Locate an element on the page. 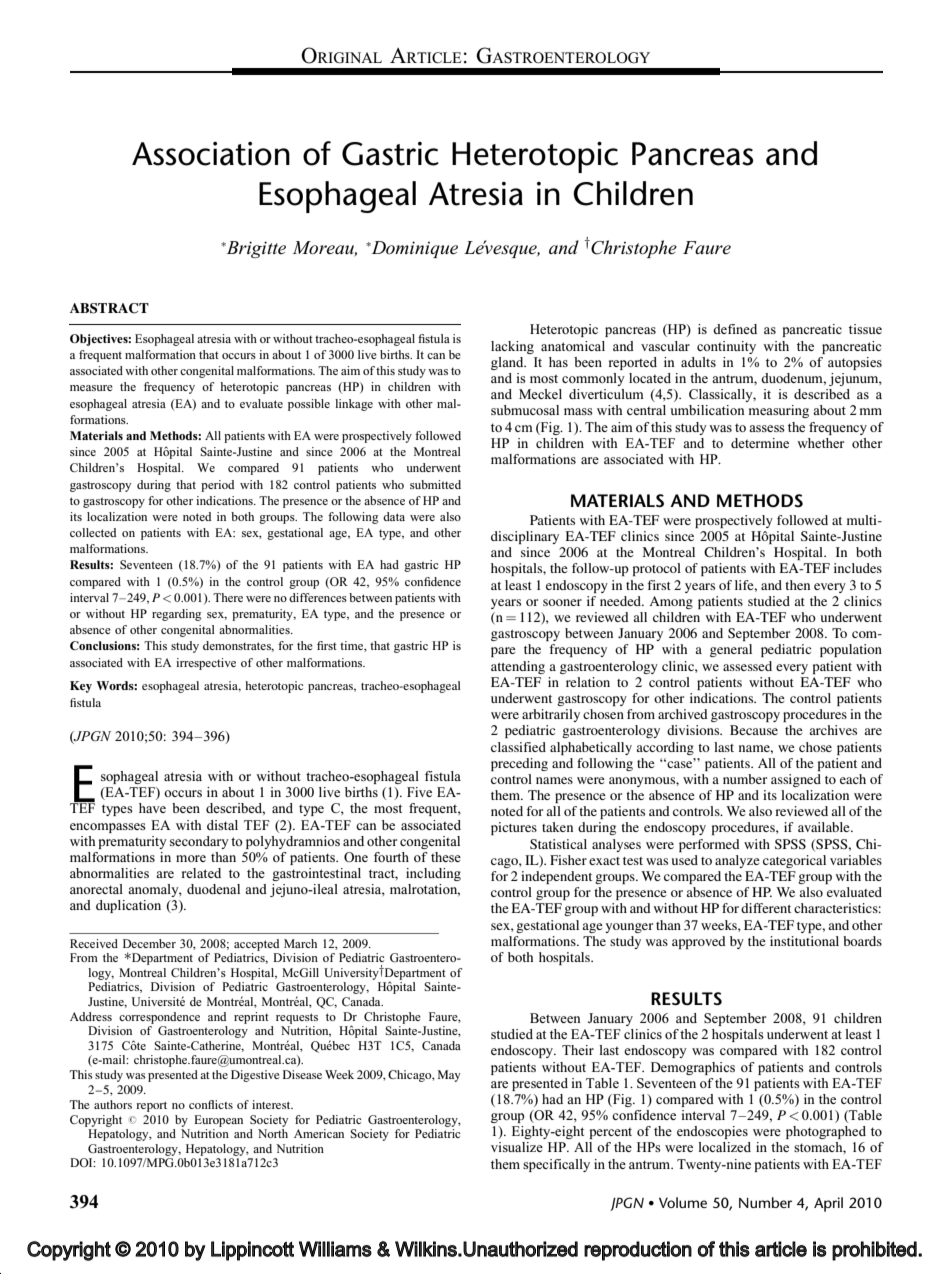  Because is located at coordinates (754, 730).
